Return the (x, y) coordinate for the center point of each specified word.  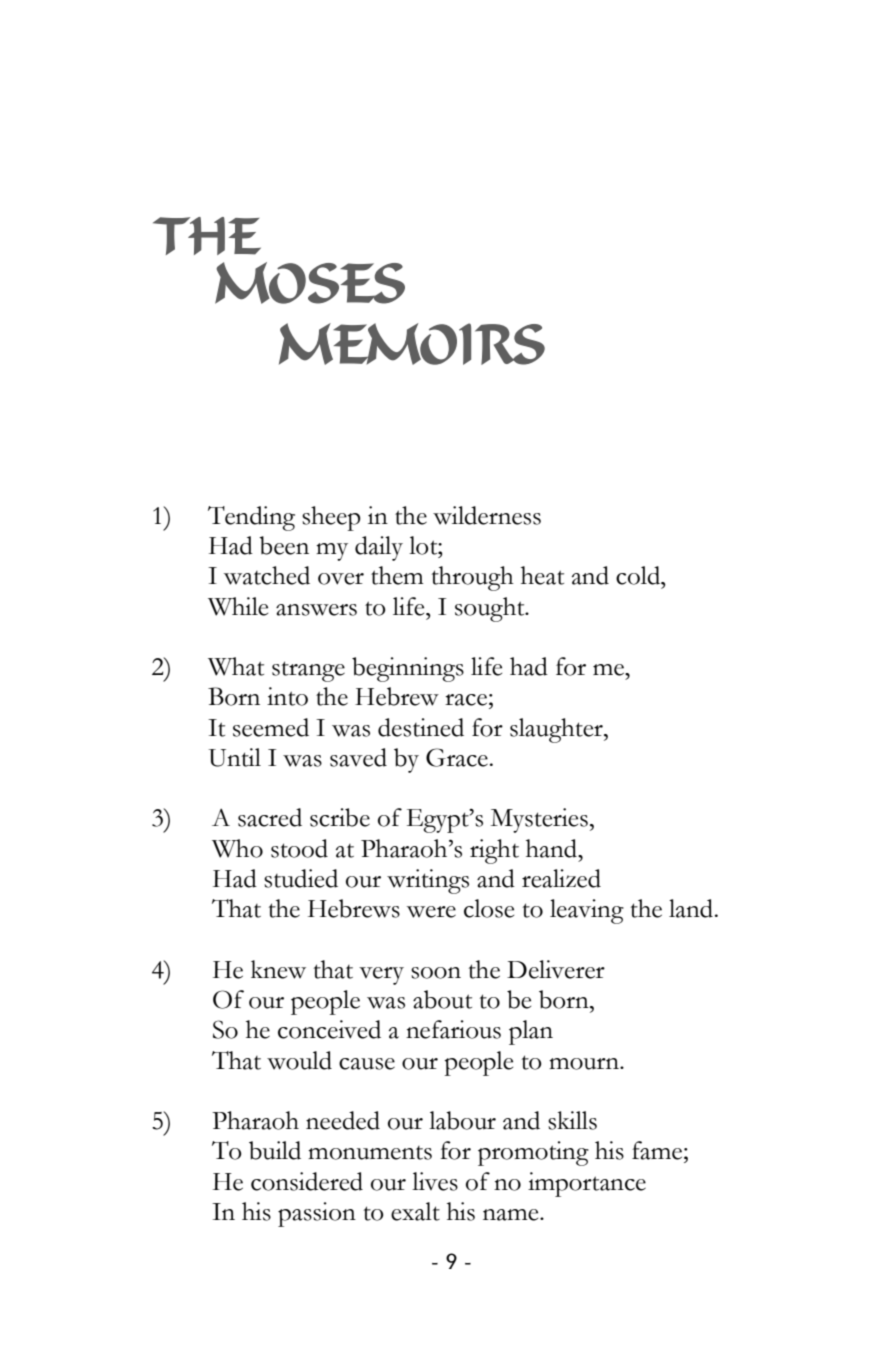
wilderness (487, 515)
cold (639, 575)
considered (307, 1181)
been (284, 545)
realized (561, 878)
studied (301, 878)
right (494, 851)
